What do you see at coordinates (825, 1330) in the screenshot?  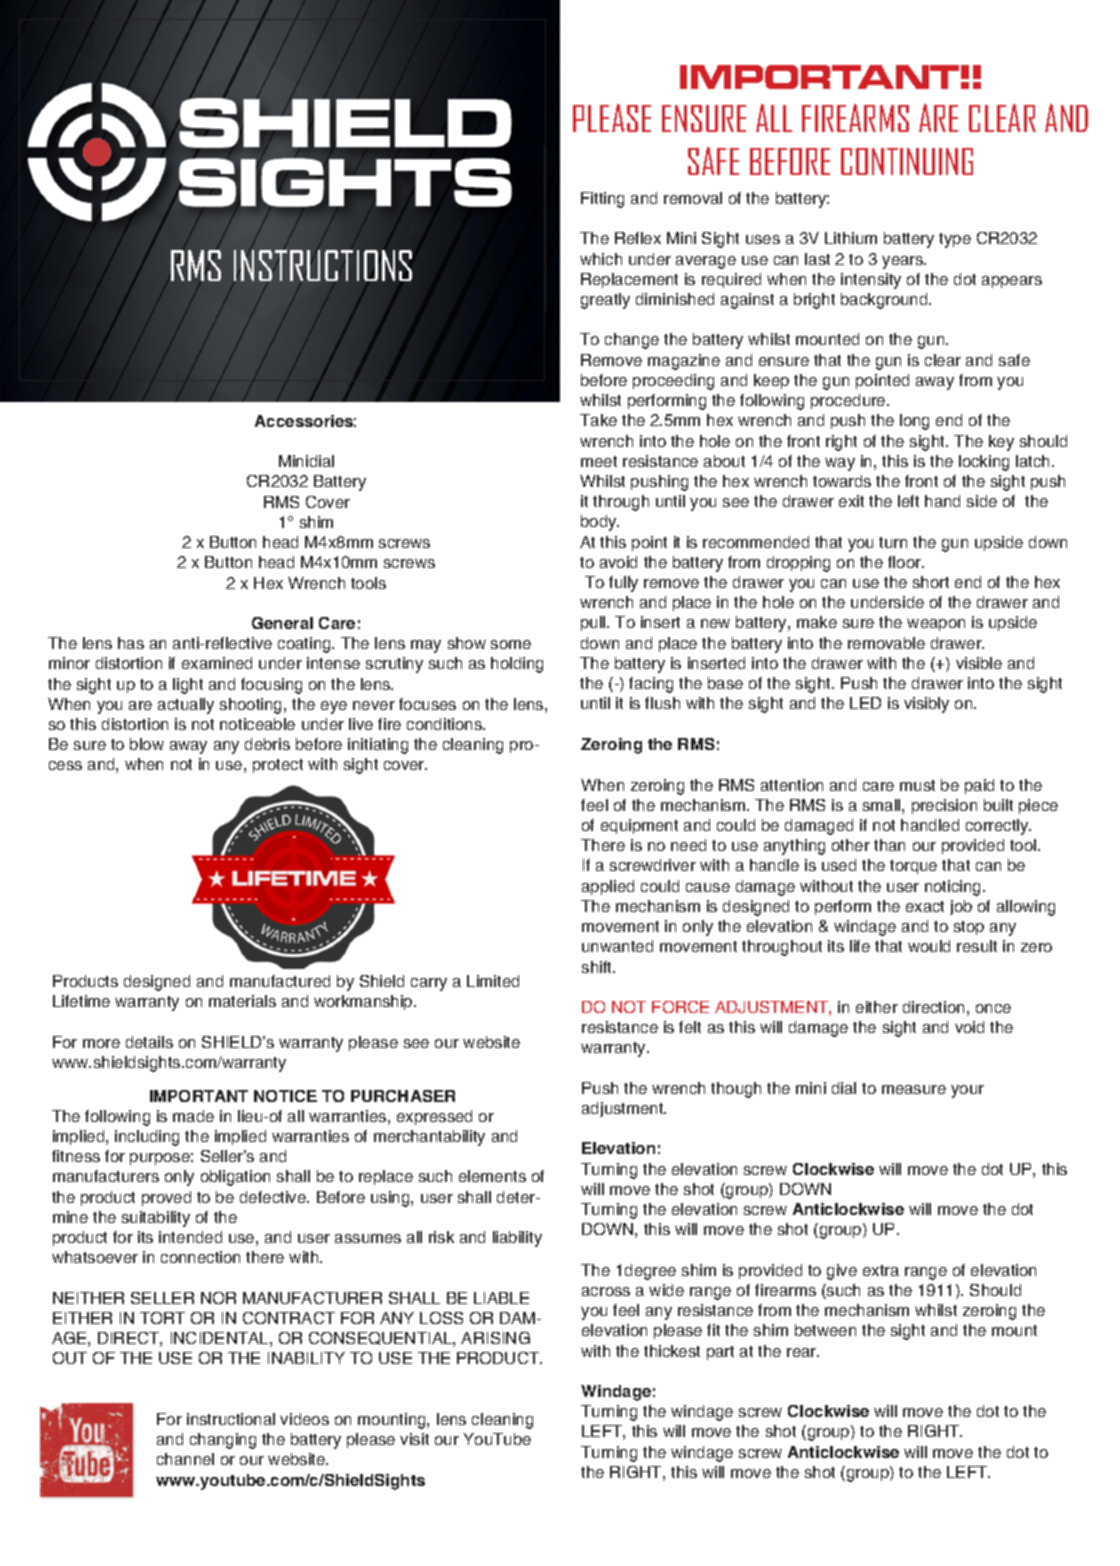 I see `between` at bounding box center [825, 1330].
